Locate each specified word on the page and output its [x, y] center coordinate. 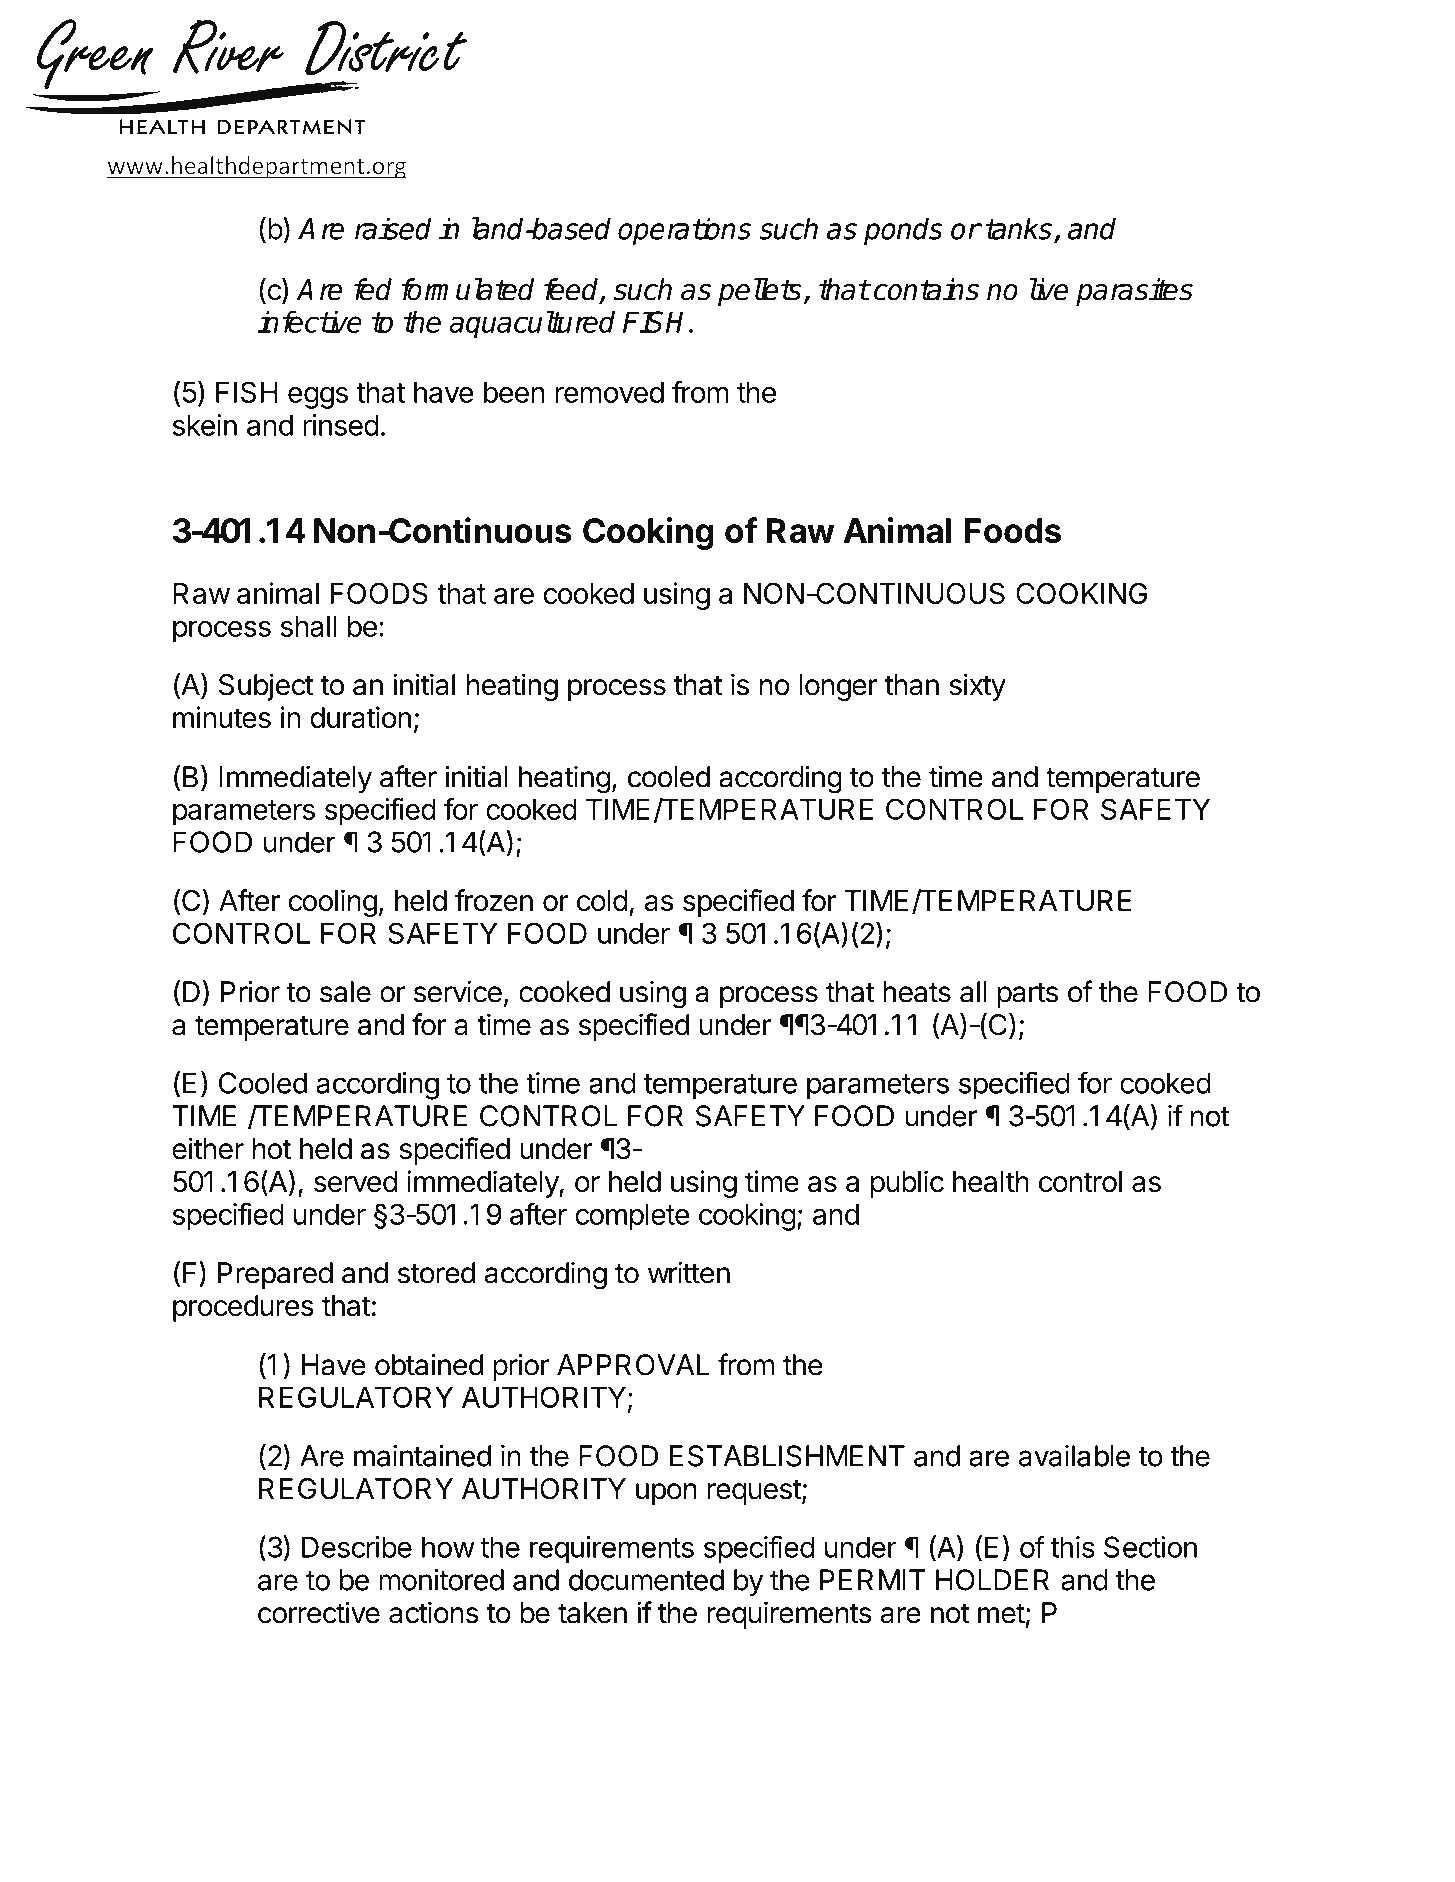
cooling [333, 903]
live [1049, 289]
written [689, 1272]
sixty [977, 687]
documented [646, 1580]
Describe [357, 1547]
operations [684, 231]
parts [1028, 995]
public [907, 1184]
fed [373, 289]
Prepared [275, 1275]
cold [602, 900]
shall [309, 626]
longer [838, 687]
